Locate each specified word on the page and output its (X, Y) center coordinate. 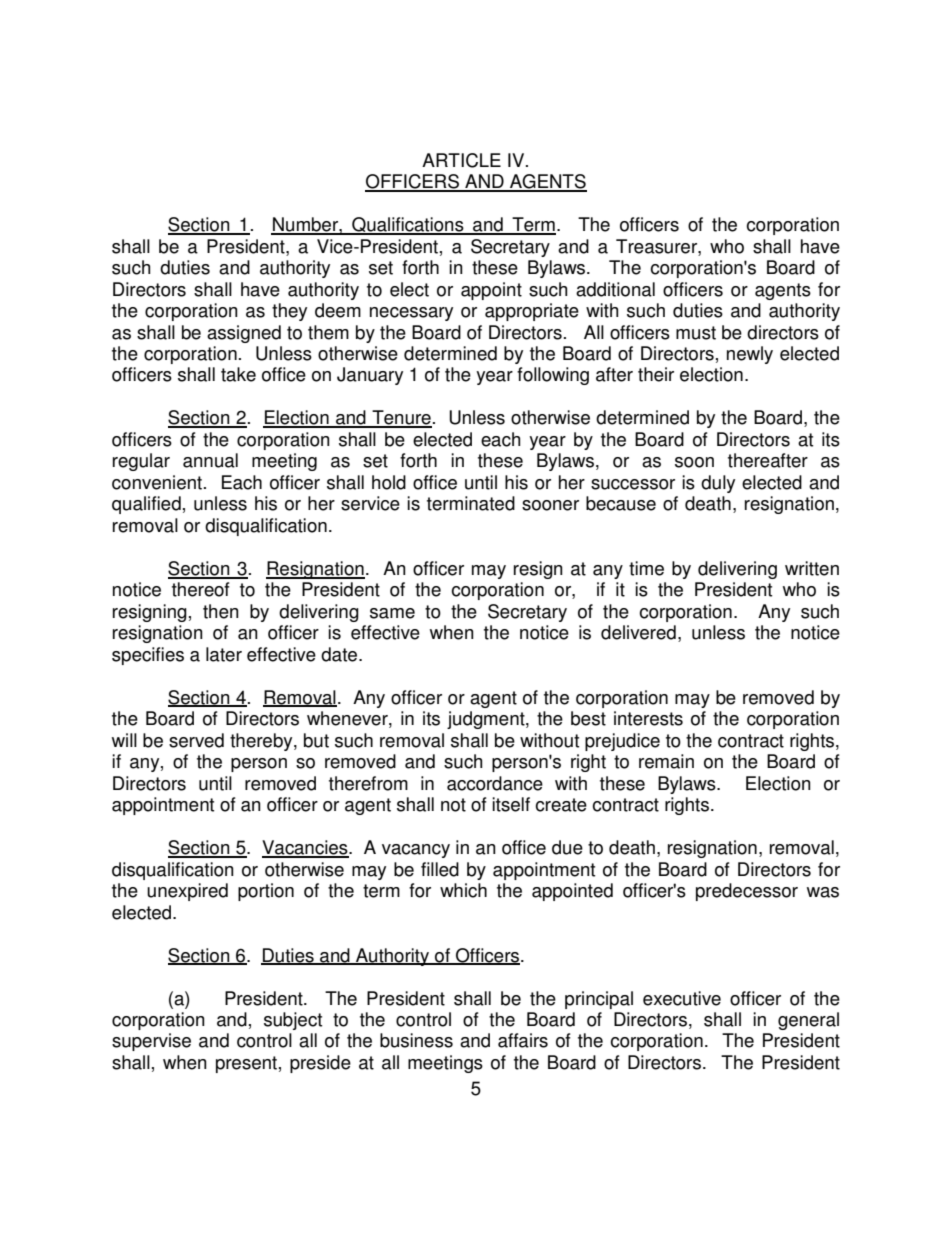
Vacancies (306, 848)
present (246, 1064)
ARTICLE (461, 160)
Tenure (401, 418)
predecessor (747, 892)
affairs (523, 1040)
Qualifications (408, 226)
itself (511, 804)
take (238, 374)
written (812, 568)
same (392, 613)
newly (750, 355)
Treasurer (657, 246)
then (221, 611)
